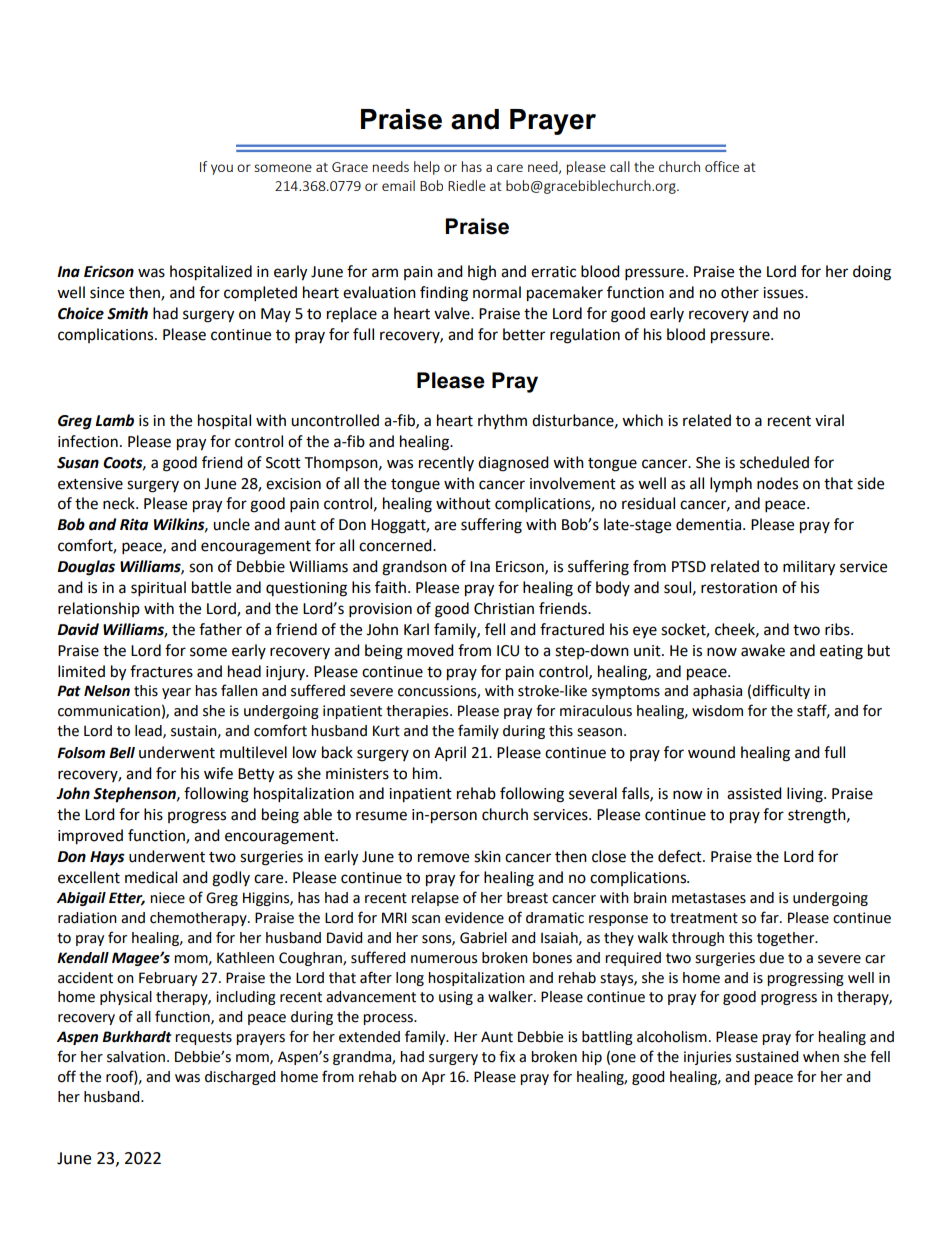 The height and width of the screenshot is (1233, 952). I want to click on requests, so click(203, 1038).
